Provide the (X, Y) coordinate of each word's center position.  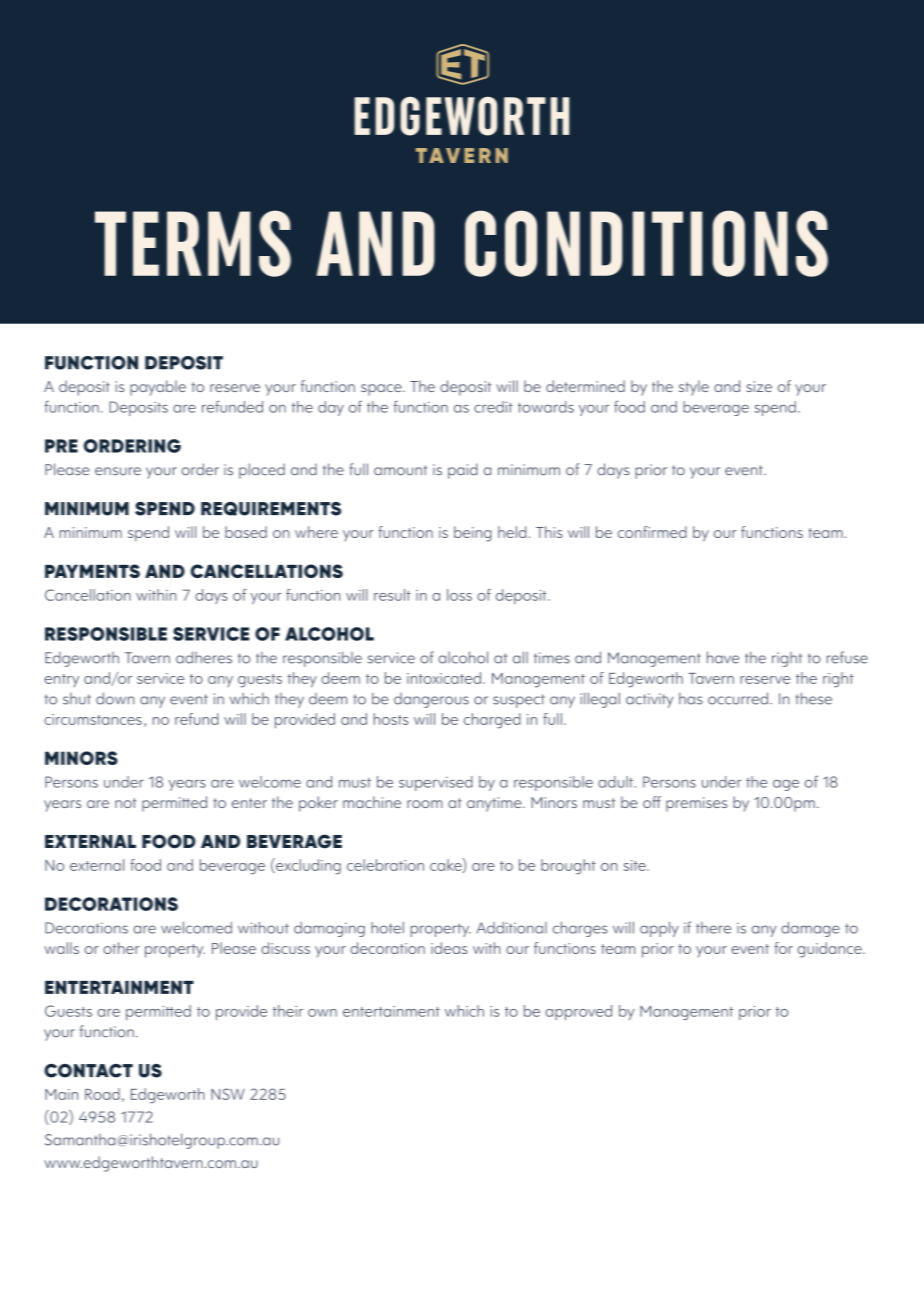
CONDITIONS (646, 243)
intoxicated (444, 678)
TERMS (193, 243)
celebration (385, 865)
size (759, 386)
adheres (204, 657)
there (713, 928)
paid (463, 471)
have (723, 657)
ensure (118, 471)
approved (578, 1012)
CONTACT (88, 1071)
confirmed (652, 532)
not (125, 803)
